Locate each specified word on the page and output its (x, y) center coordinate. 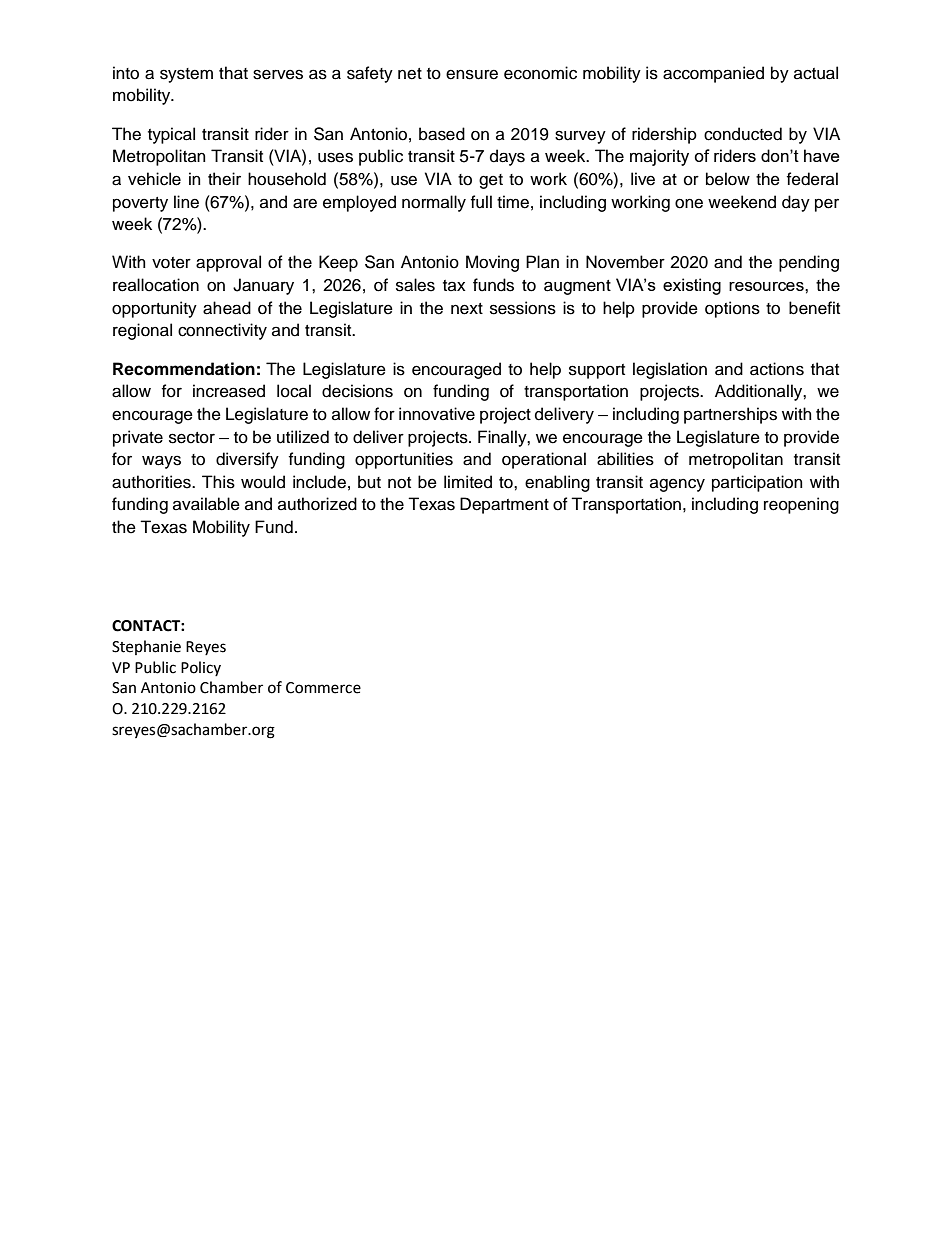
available (206, 504)
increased (229, 391)
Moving (492, 263)
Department (504, 505)
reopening (801, 505)
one (689, 203)
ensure (472, 74)
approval (228, 263)
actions (777, 369)
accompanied (713, 74)
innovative (437, 414)
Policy (201, 668)
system (186, 75)
